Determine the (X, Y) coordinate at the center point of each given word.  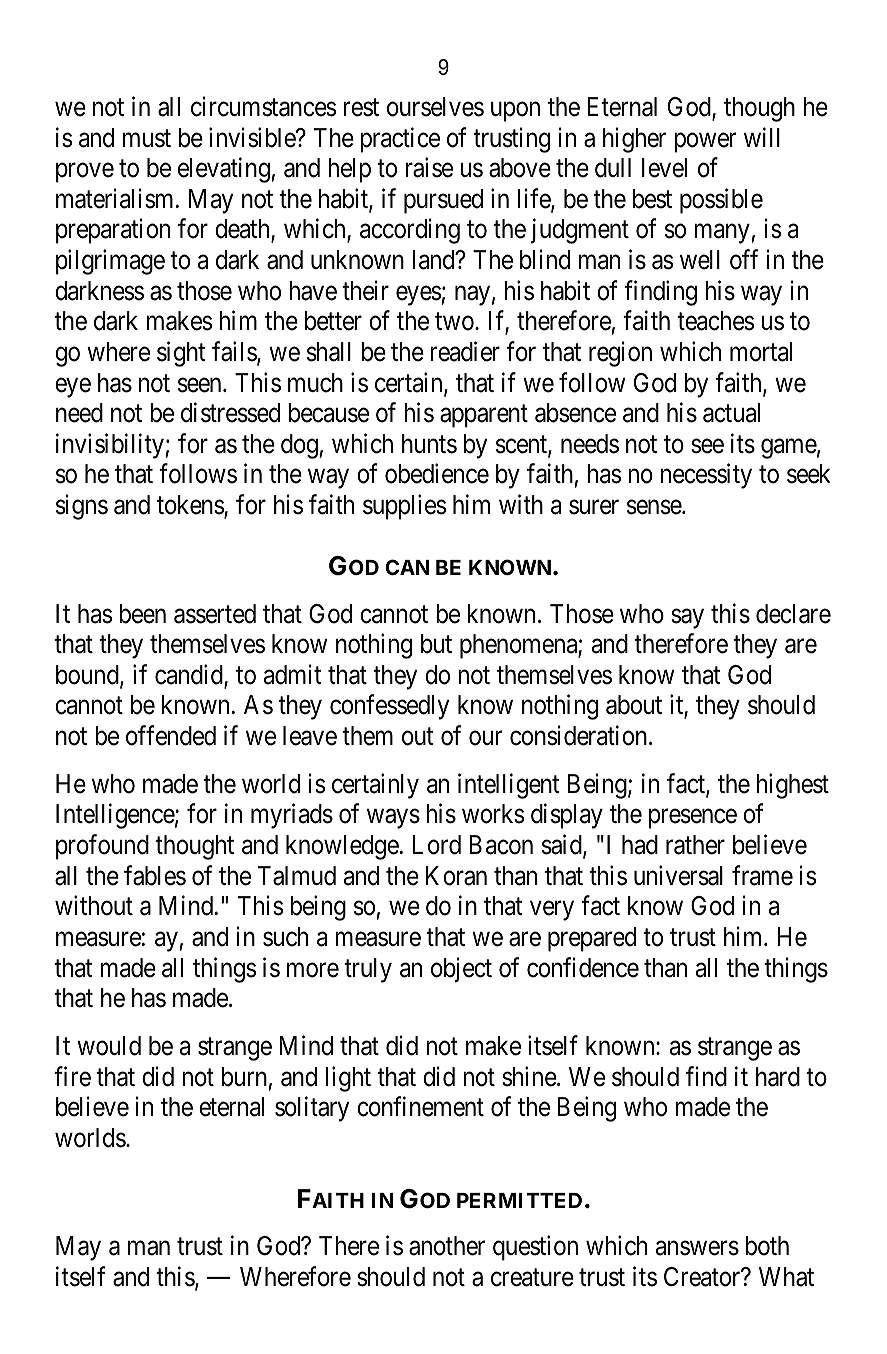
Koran (456, 876)
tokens (191, 506)
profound (102, 847)
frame (762, 875)
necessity (706, 476)
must (147, 139)
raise (429, 168)
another (447, 1246)
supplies (404, 507)
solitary (312, 1109)
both (767, 1246)
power (705, 143)
